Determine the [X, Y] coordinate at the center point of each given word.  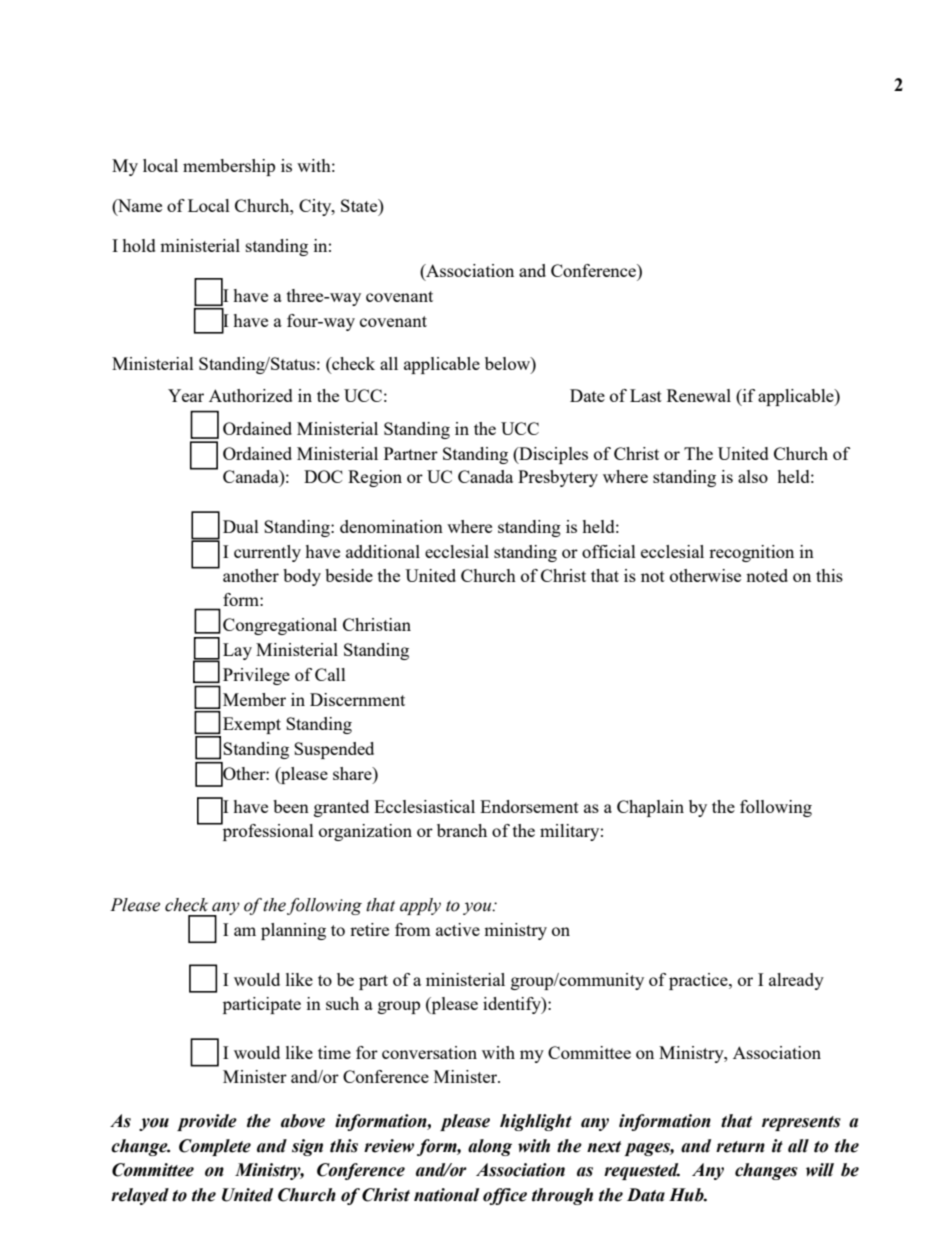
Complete [215, 1147]
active [458, 929]
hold [139, 245]
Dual [241, 526]
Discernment [357, 699]
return [740, 1147]
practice [699, 981]
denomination [391, 526]
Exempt [252, 725]
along [490, 1147]
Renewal [699, 395]
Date [587, 395]
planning [293, 931]
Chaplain [650, 808]
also [753, 476]
